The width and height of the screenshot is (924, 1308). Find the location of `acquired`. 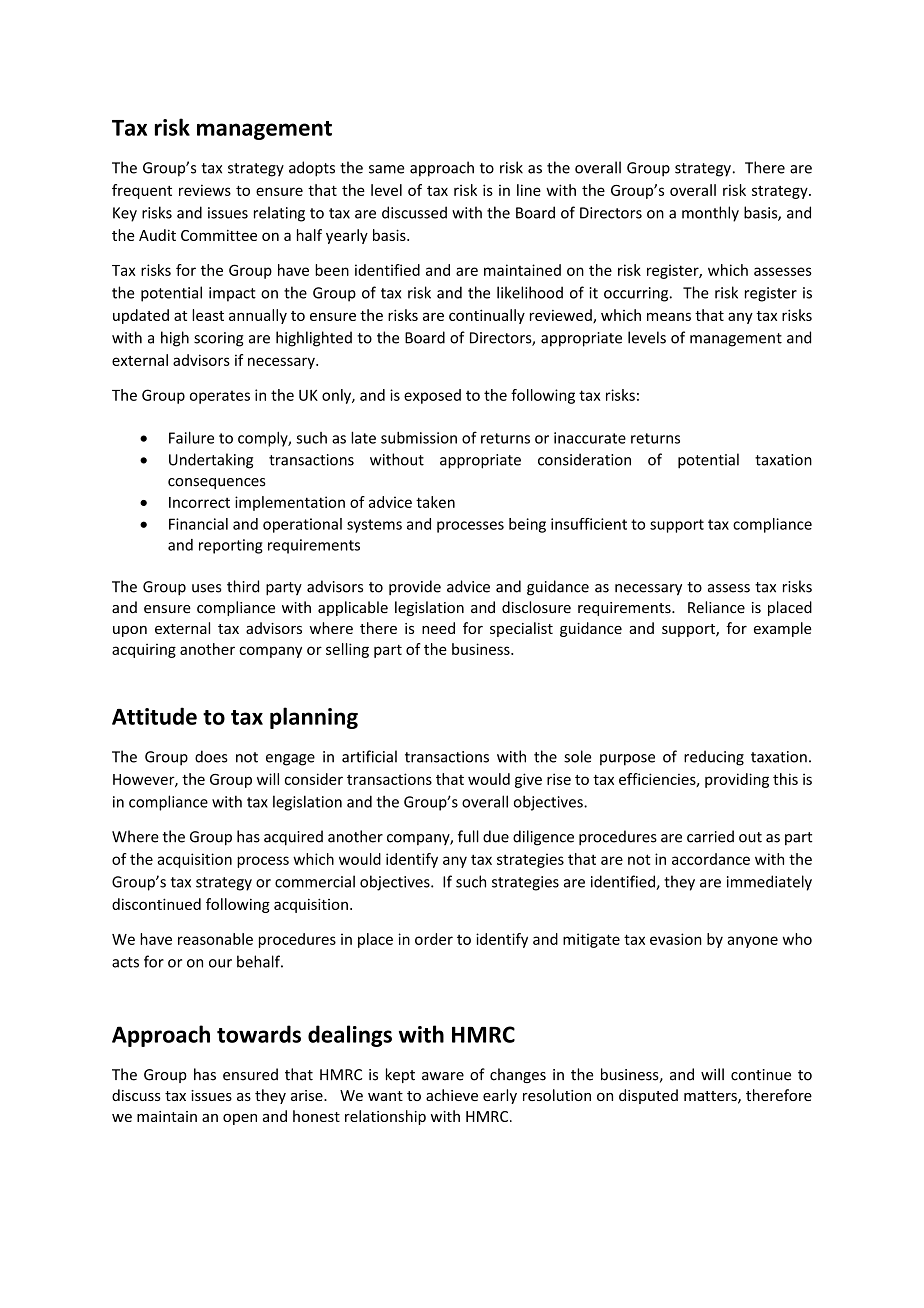

acquired is located at coordinates (293, 838).
